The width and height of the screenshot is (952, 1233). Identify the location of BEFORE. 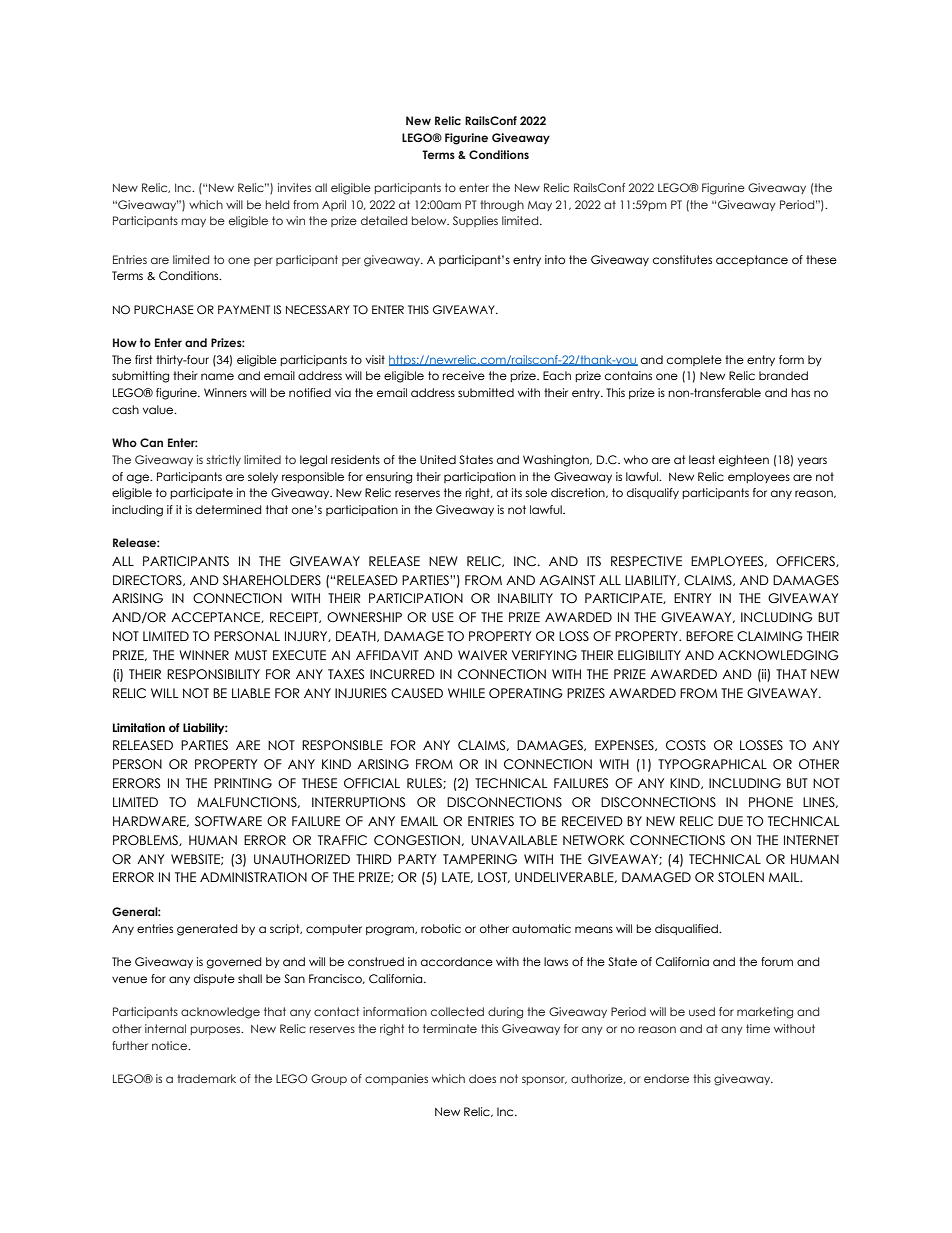
(709, 636).
